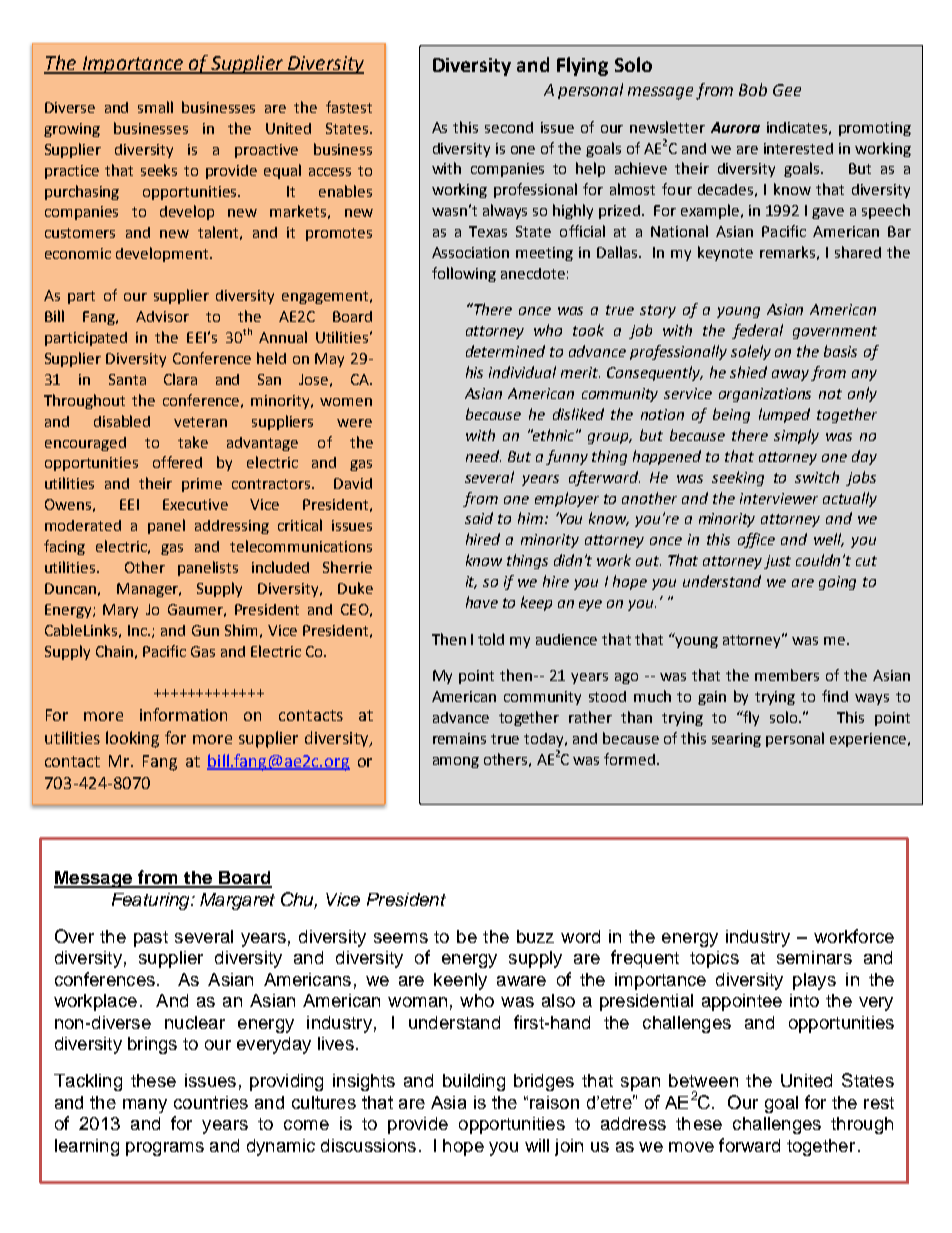  I want to click on small, so click(155, 107).
